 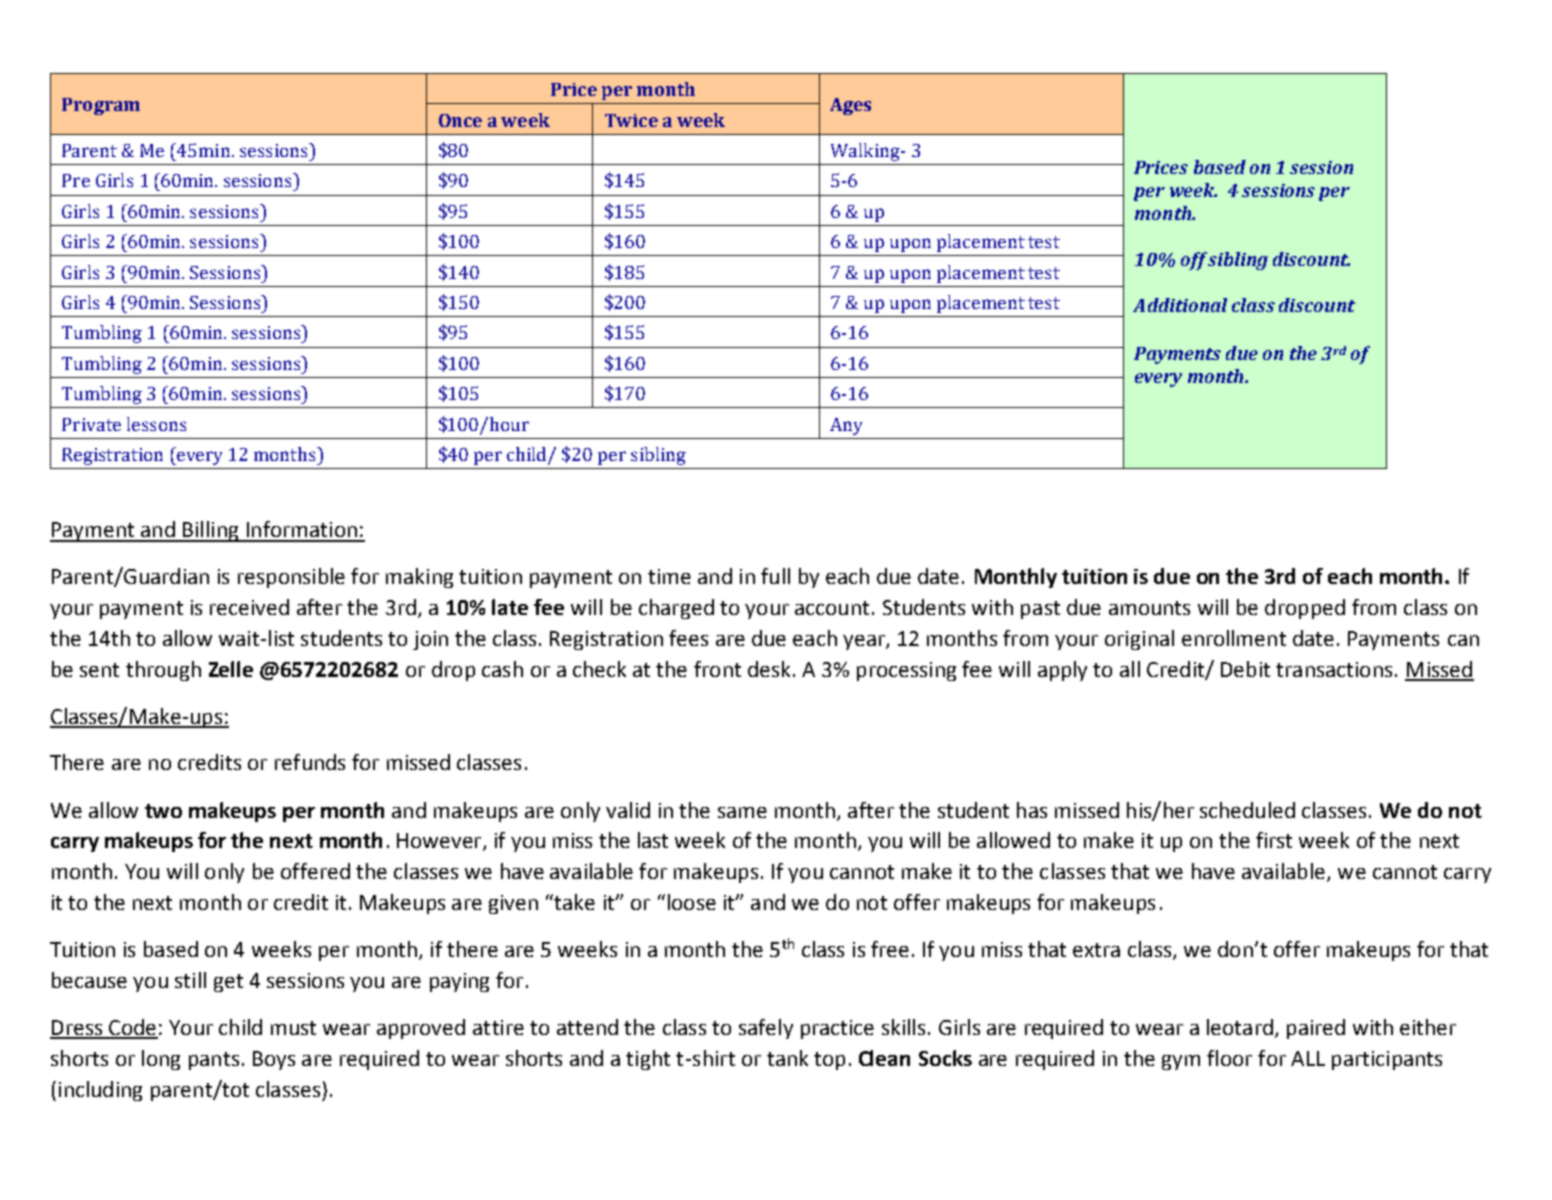 What do you see at coordinates (1274, 840) in the image?
I see `first` at bounding box center [1274, 840].
